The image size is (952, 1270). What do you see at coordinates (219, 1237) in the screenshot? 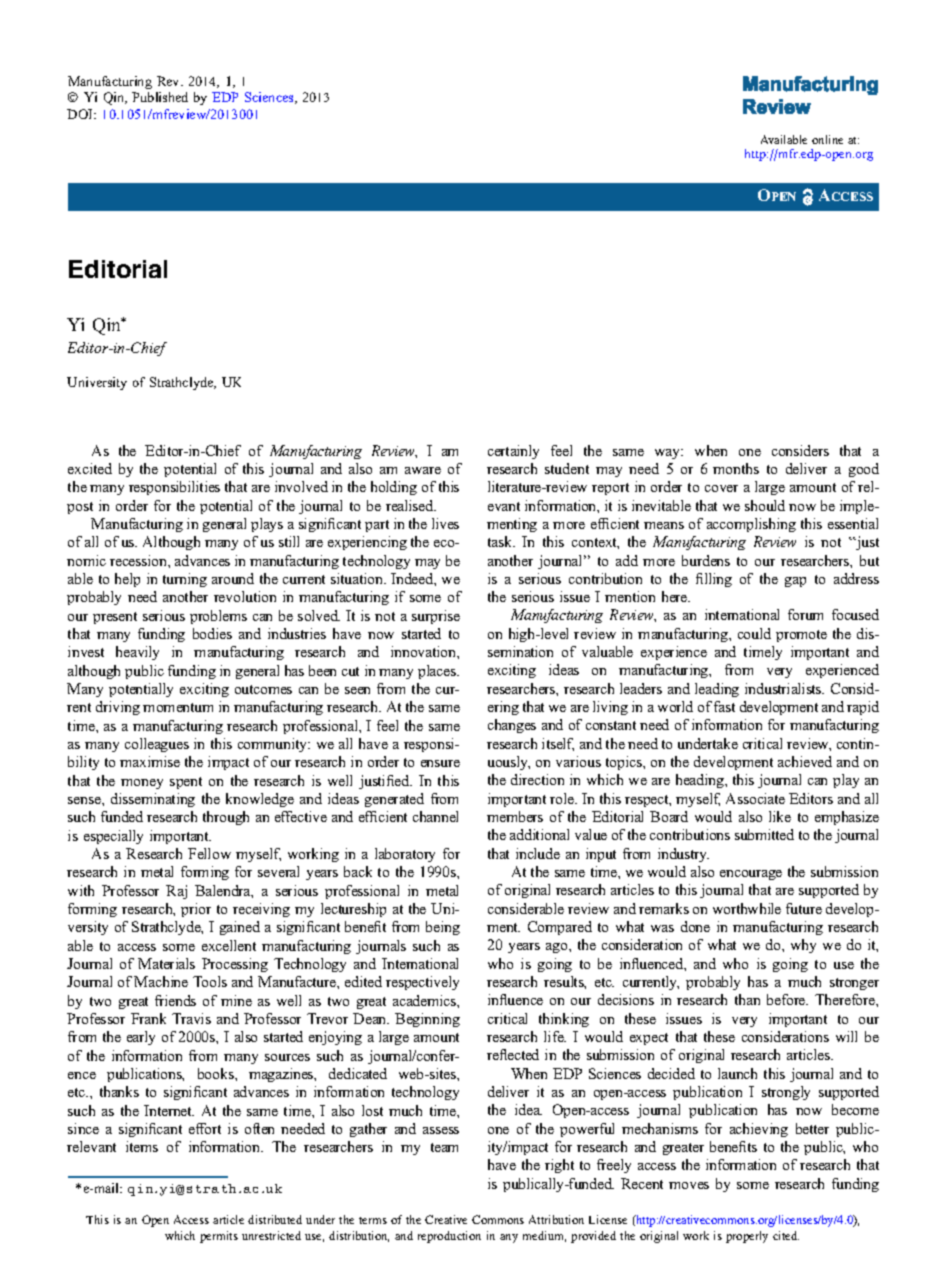
I see `permits` at bounding box center [219, 1237].
